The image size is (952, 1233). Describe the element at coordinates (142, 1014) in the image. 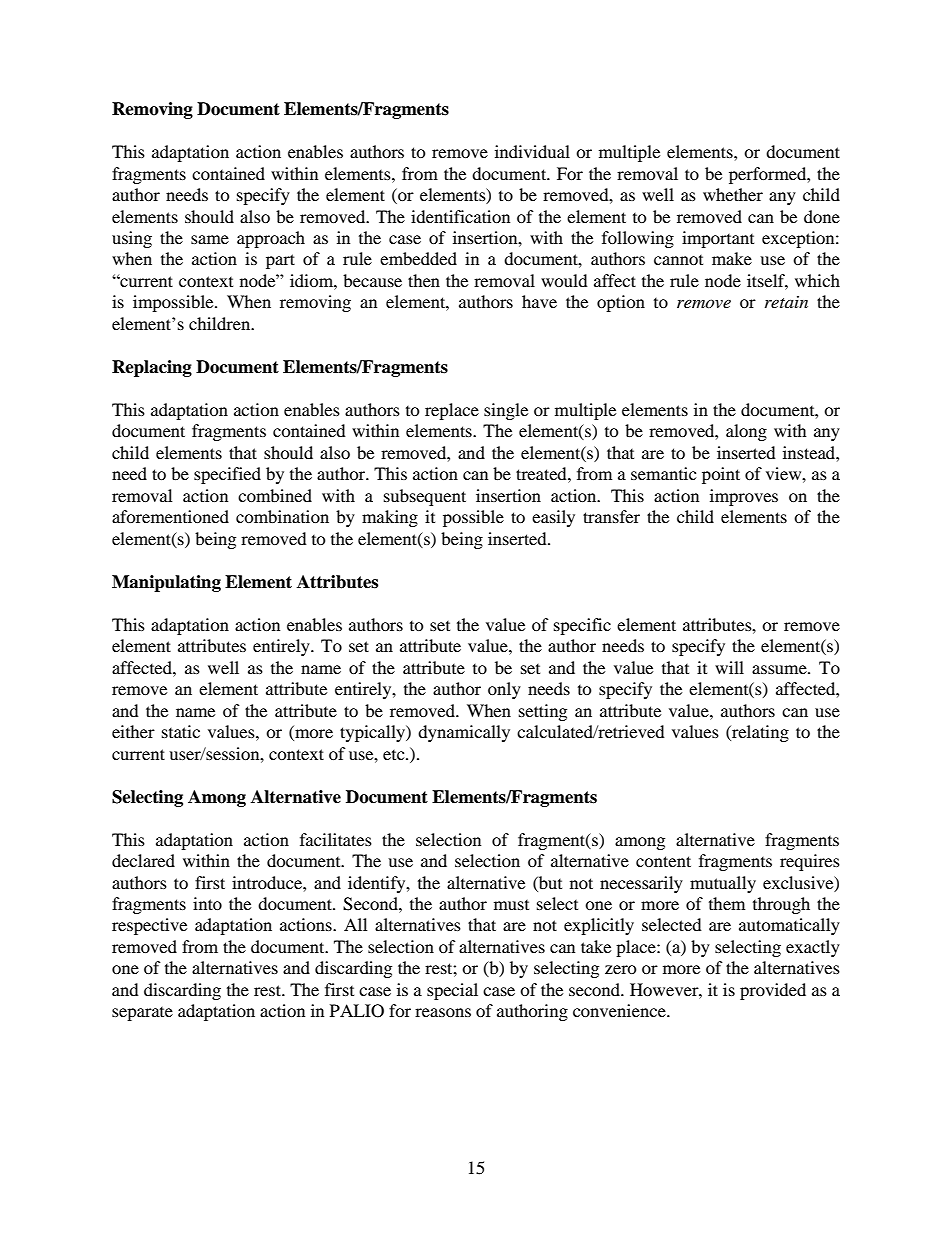

I see `separate` at that location.
